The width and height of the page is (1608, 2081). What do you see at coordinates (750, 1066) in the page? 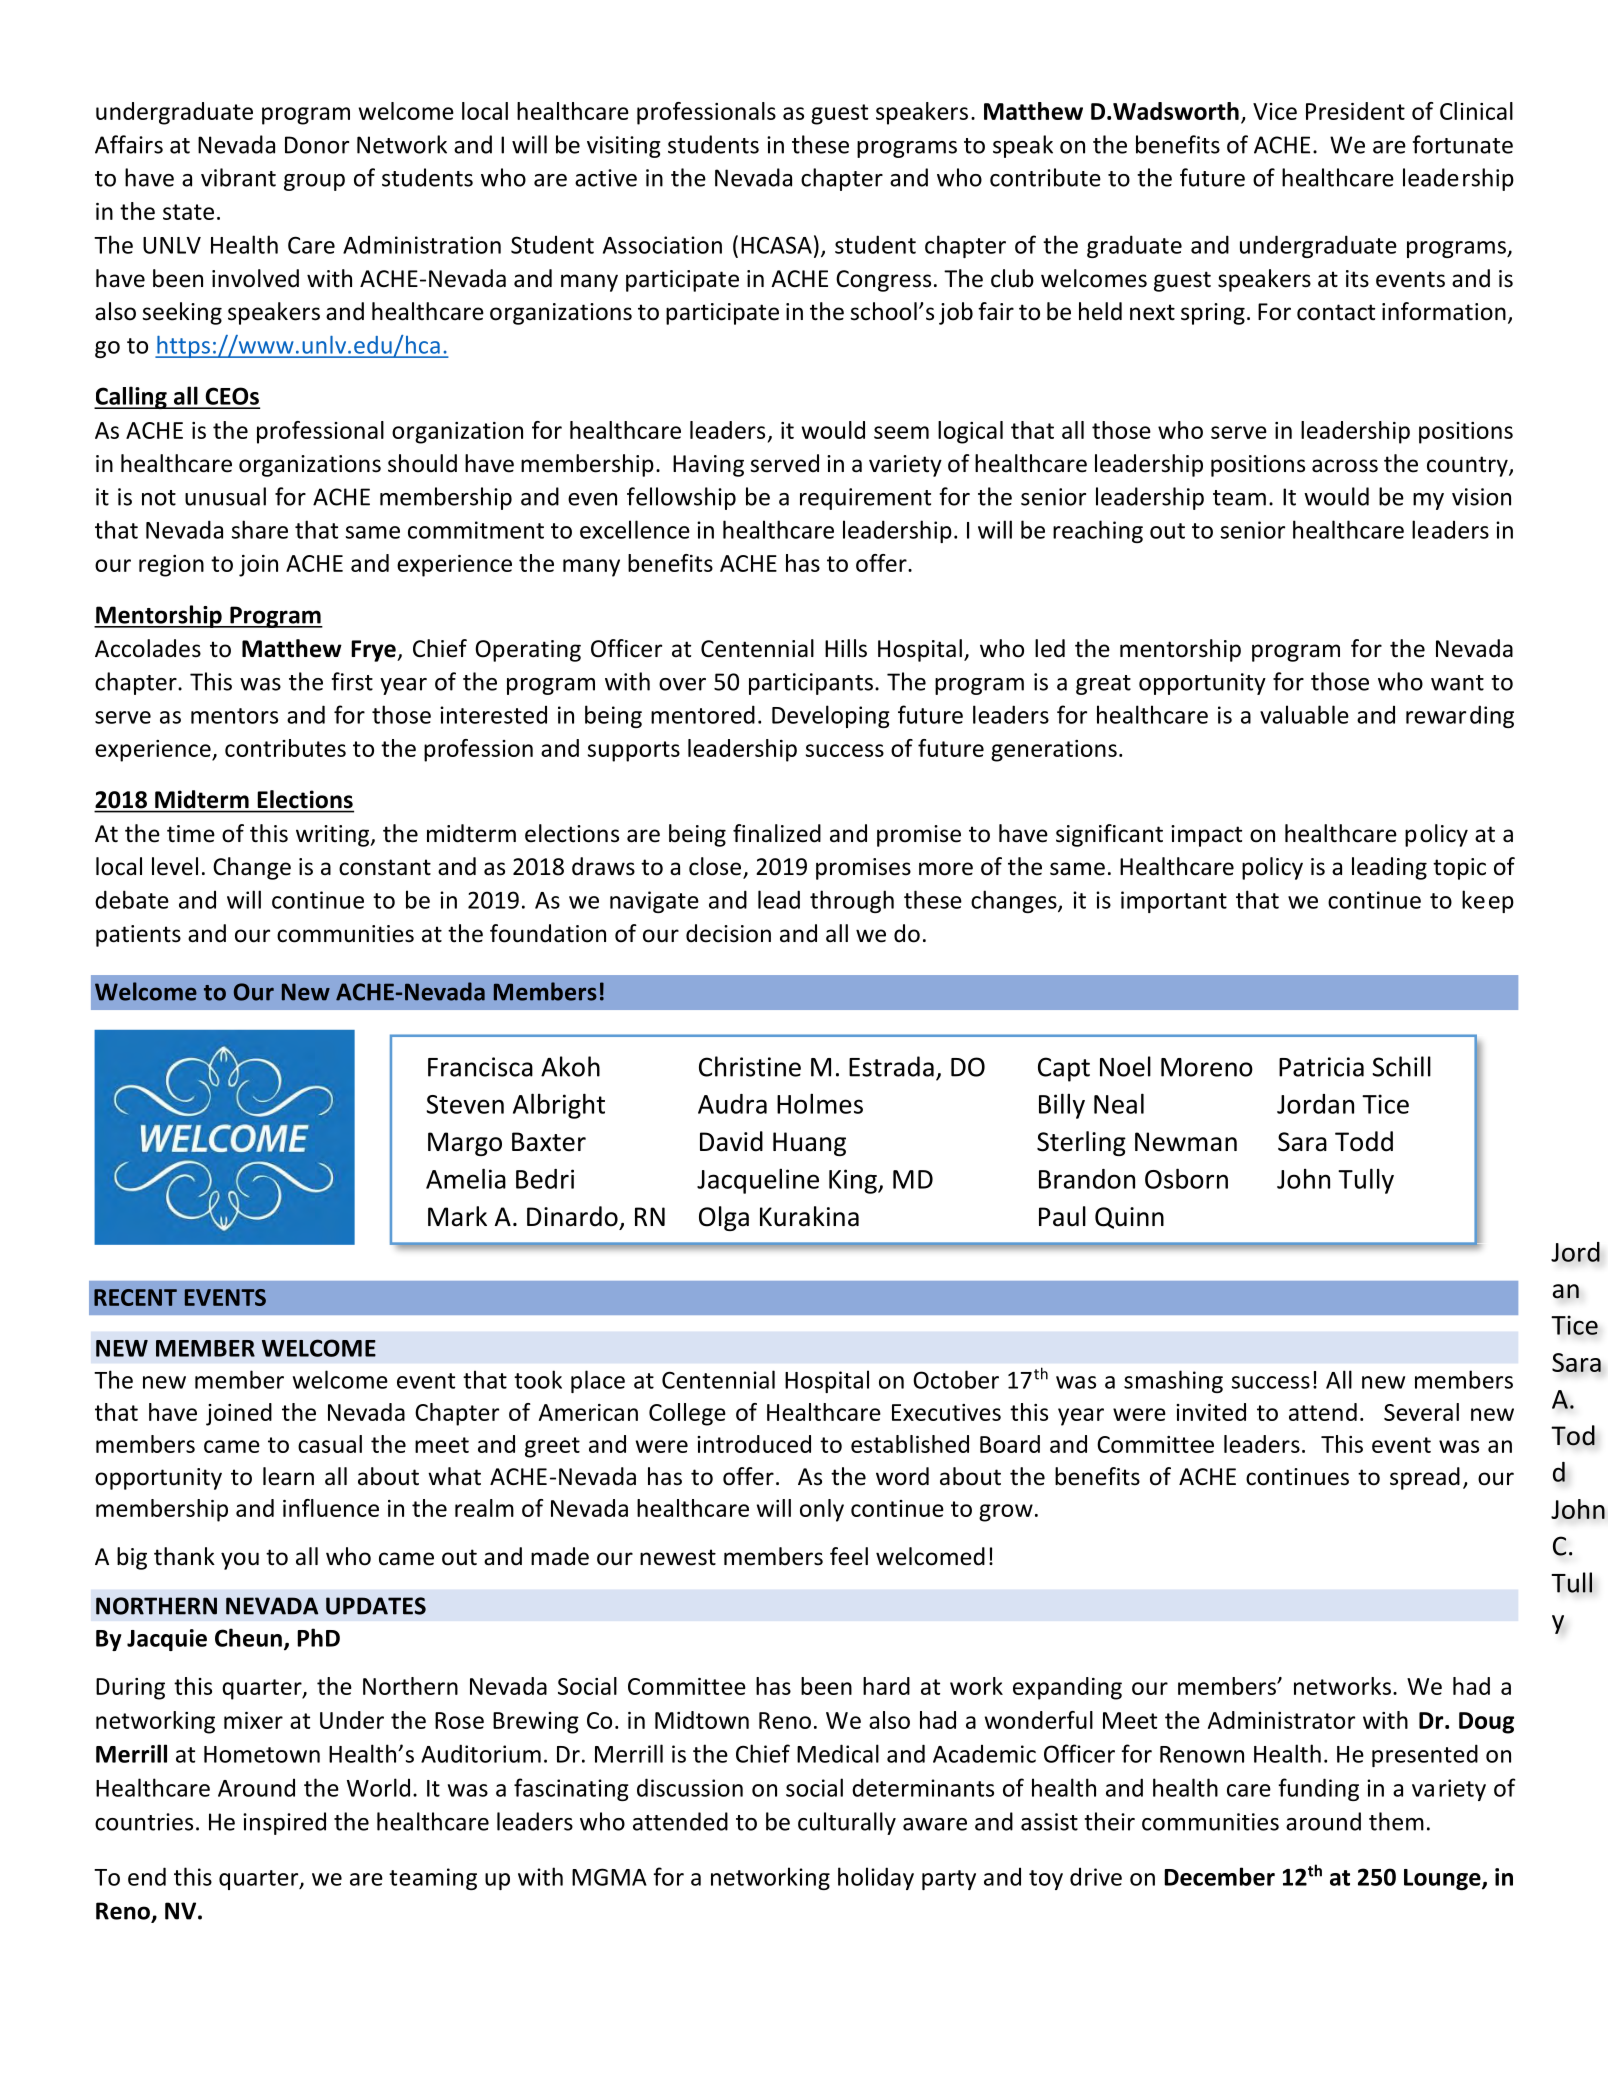
I see `Christine` at bounding box center [750, 1066].
